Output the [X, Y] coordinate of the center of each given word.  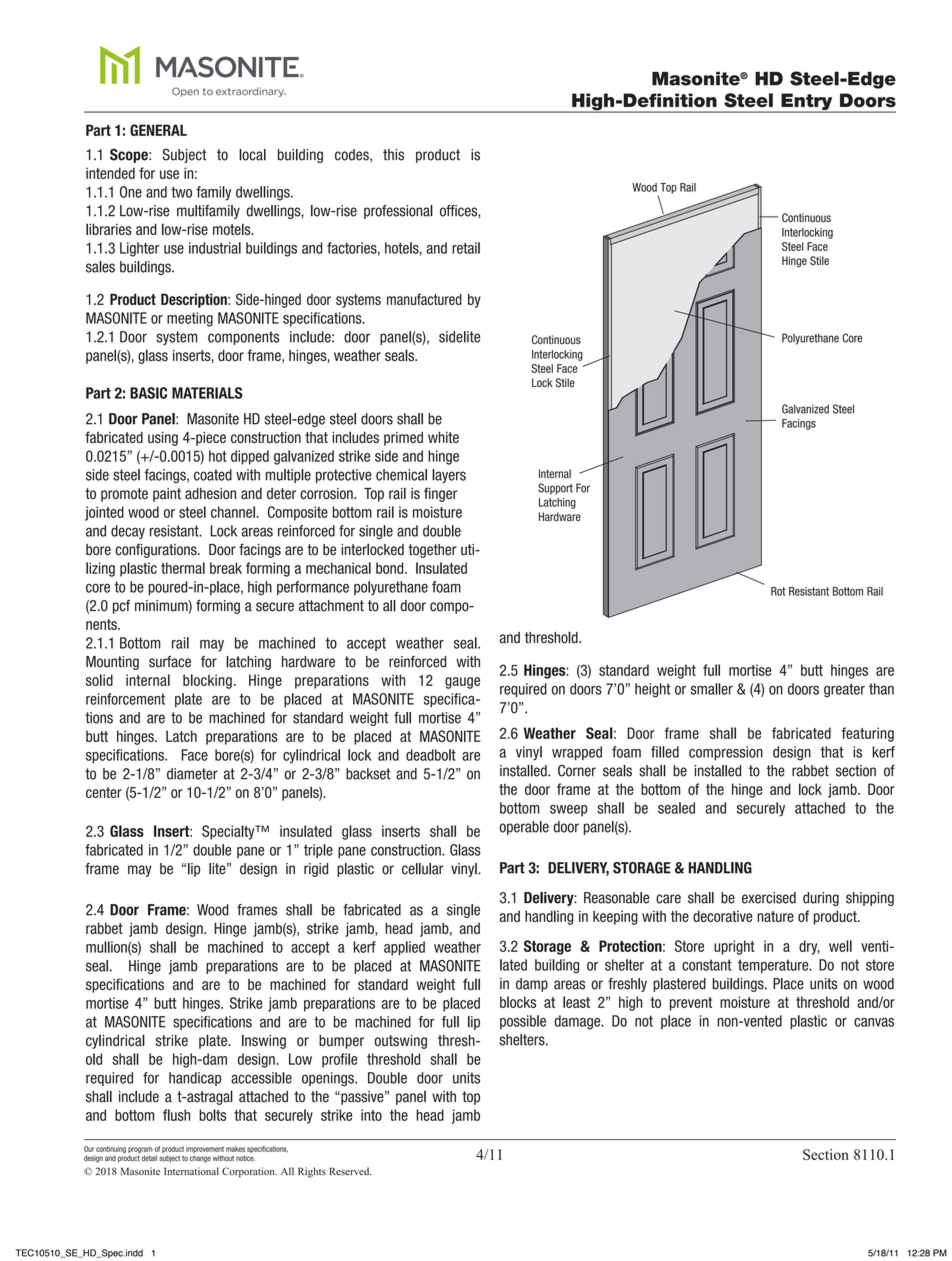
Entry [807, 103]
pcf [121, 607]
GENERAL [158, 130]
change [200, 1159]
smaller [711, 689]
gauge [462, 683]
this [393, 155]
